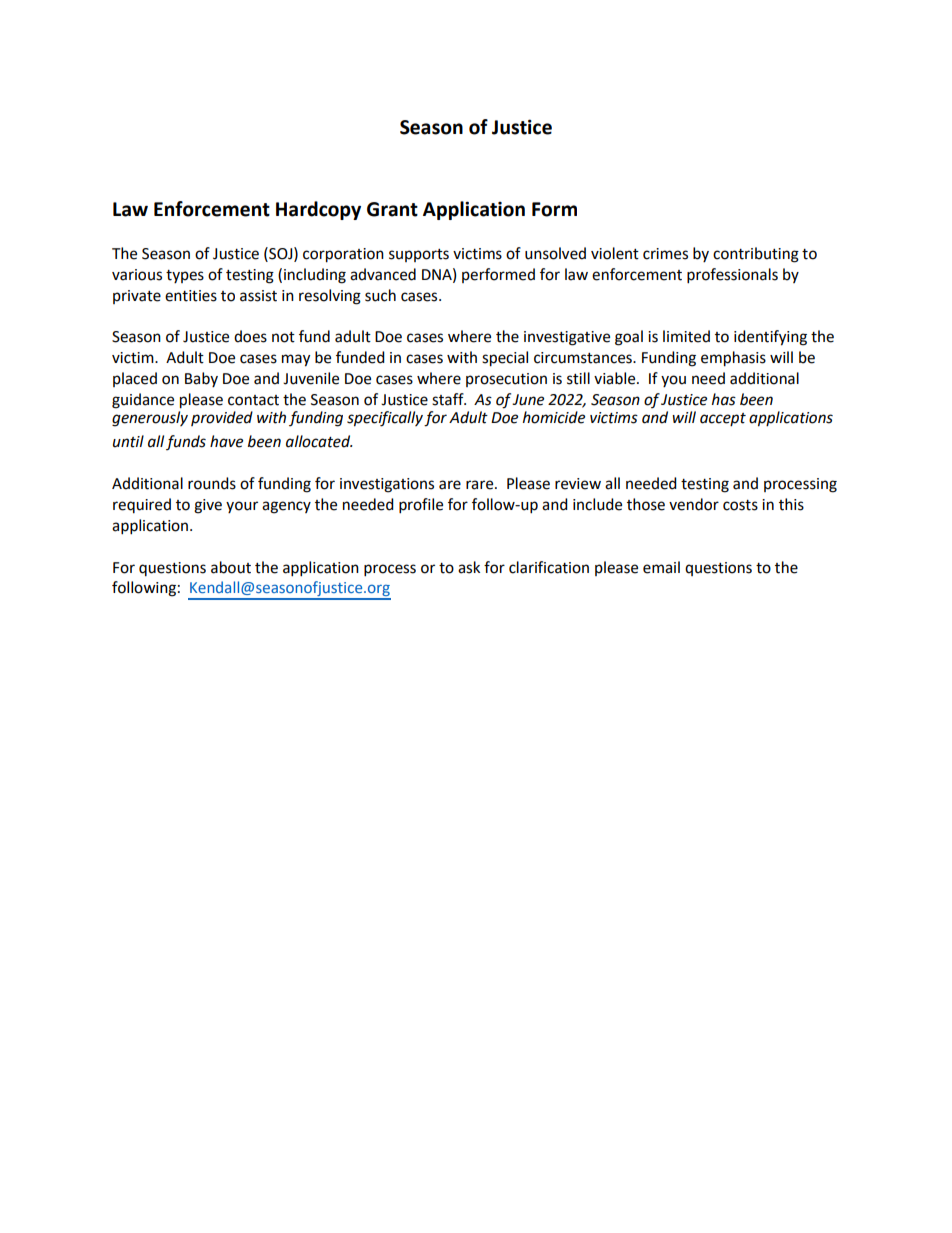 The image size is (952, 1233). What do you see at coordinates (201, 379) in the screenshot?
I see `Baby` at bounding box center [201, 379].
